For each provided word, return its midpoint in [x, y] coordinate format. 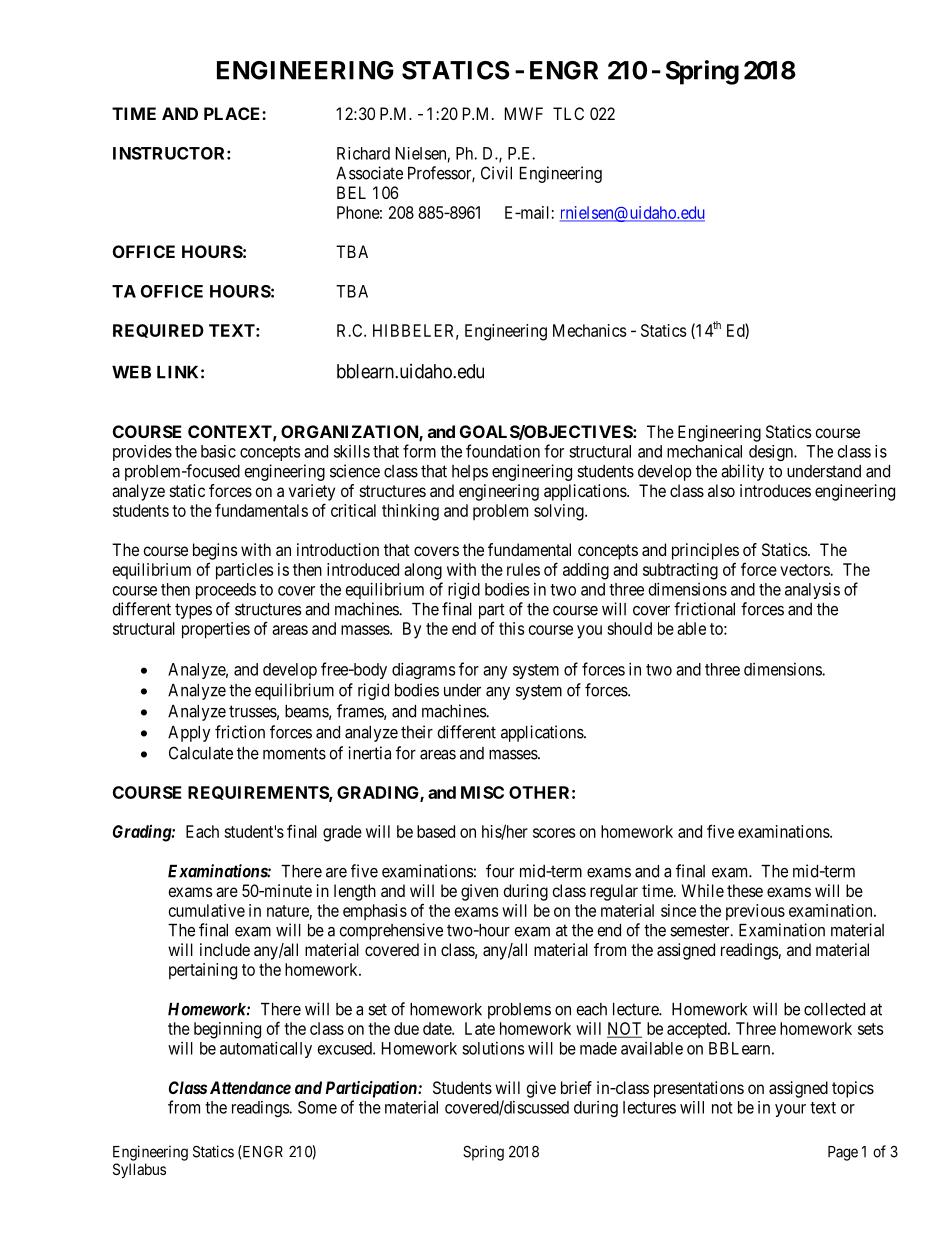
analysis [812, 591]
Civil [496, 173]
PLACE [233, 113]
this [511, 628]
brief [576, 1087]
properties [216, 630]
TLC [568, 113]
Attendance [250, 1087]
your [790, 1110]
